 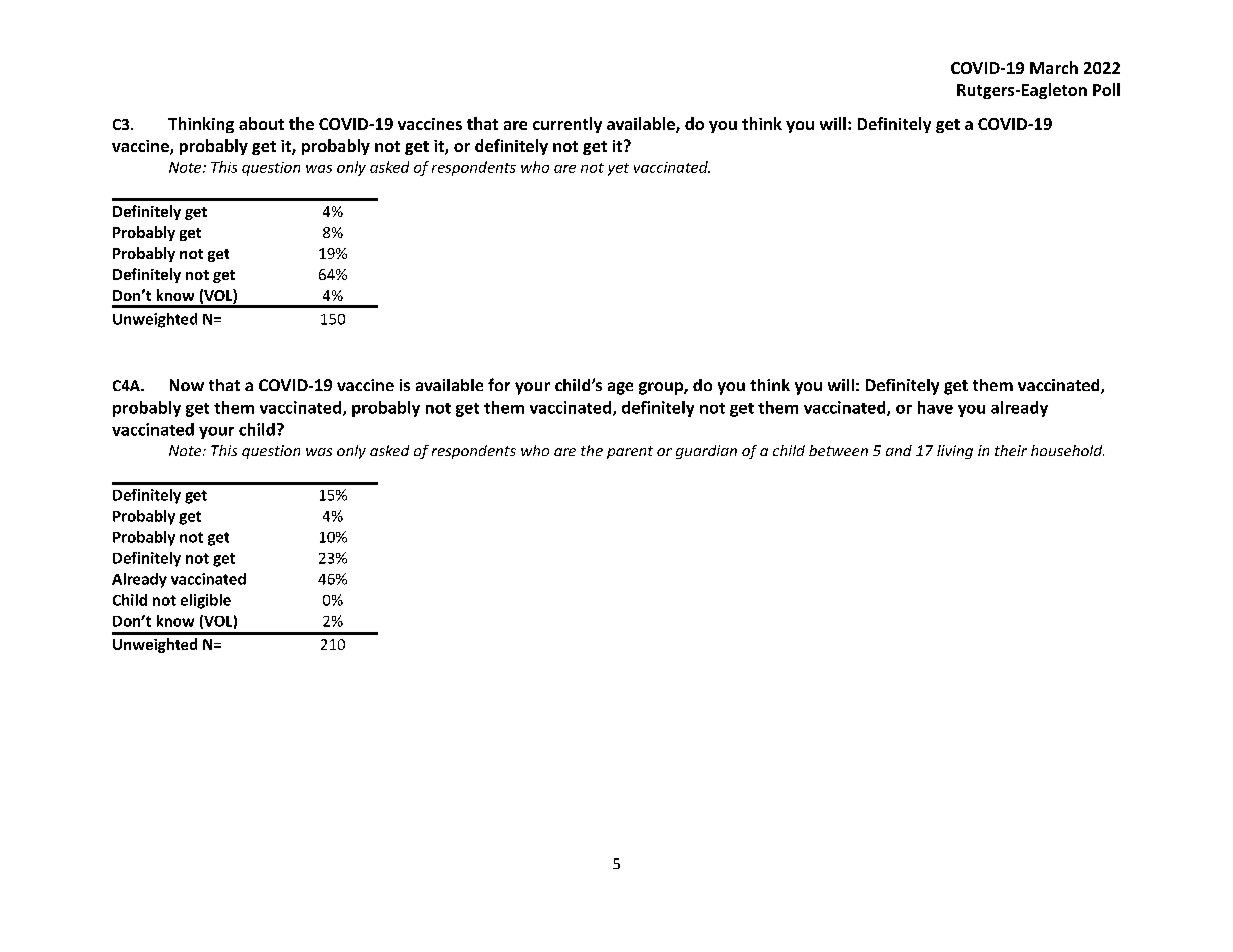 I want to click on for, so click(x=499, y=384).
